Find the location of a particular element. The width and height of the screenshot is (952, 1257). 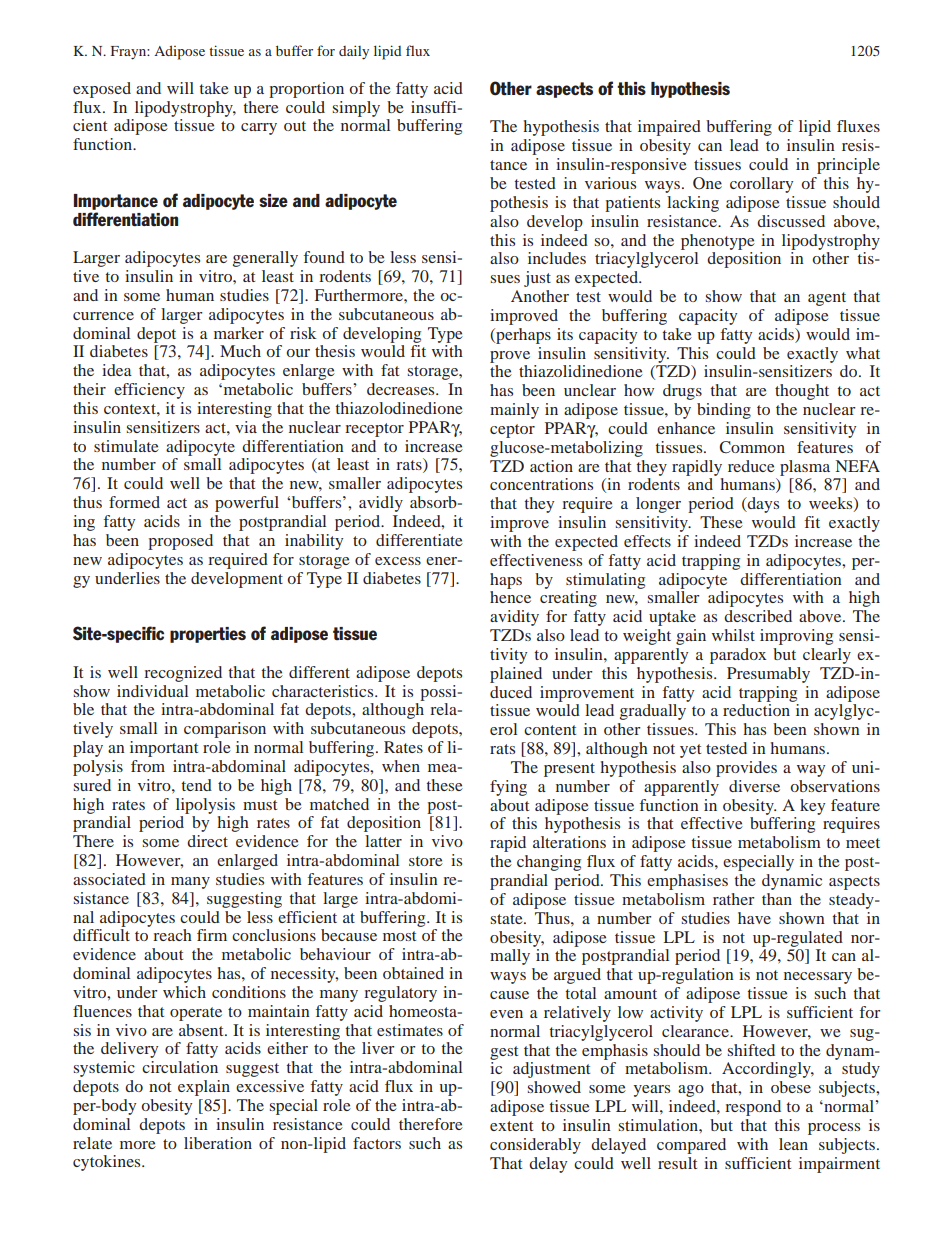

reach is located at coordinates (172, 935).
